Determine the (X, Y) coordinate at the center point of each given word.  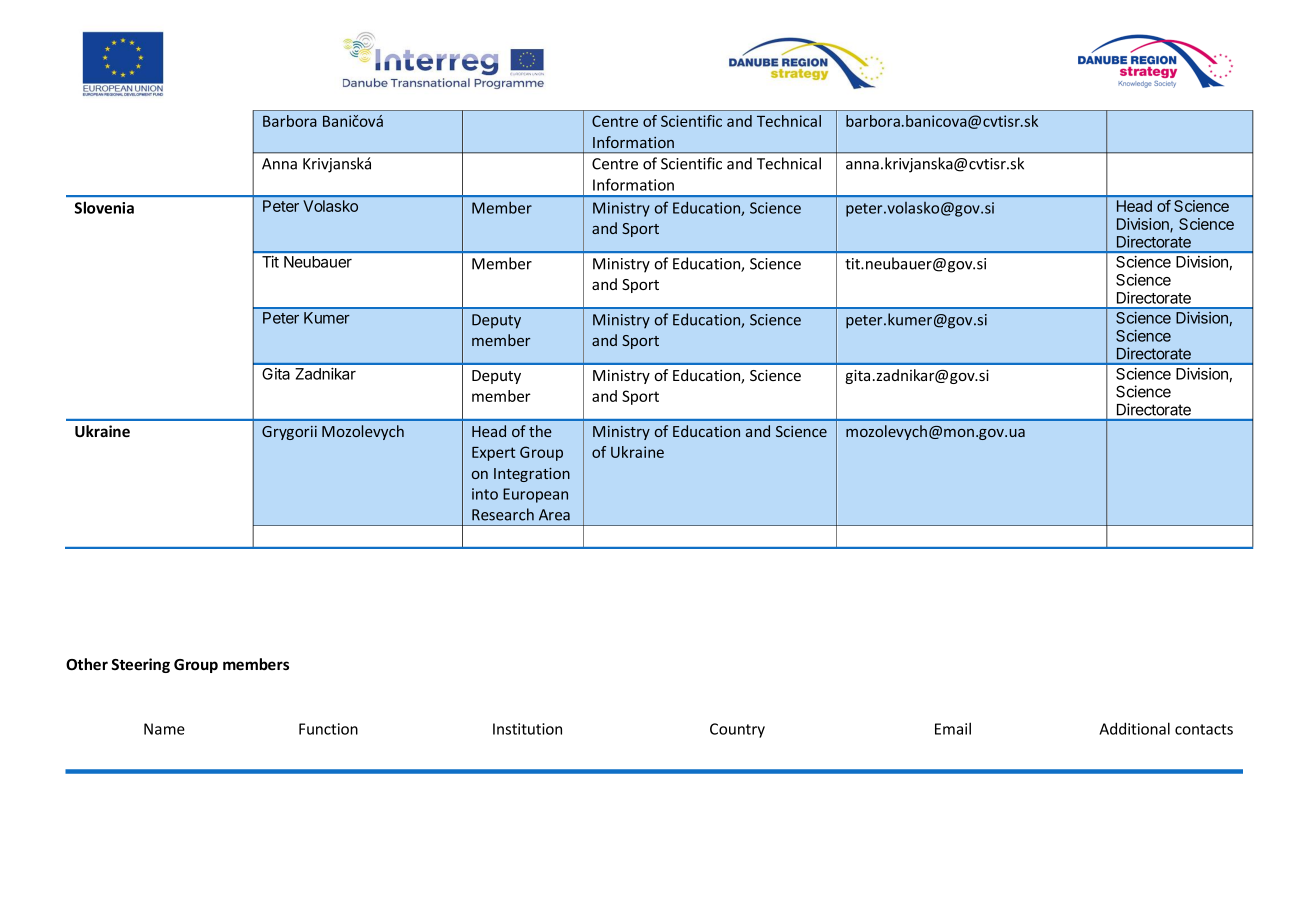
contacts (1204, 729)
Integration (532, 475)
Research (503, 514)
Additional (1134, 728)
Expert (493, 454)
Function (328, 729)
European (535, 495)
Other (87, 664)
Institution (527, 729)
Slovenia (104, 207)
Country (737, 730)
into (485, 494)
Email (953, 728)
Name (164, 729)
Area (554, 515)
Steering (140, 665)
